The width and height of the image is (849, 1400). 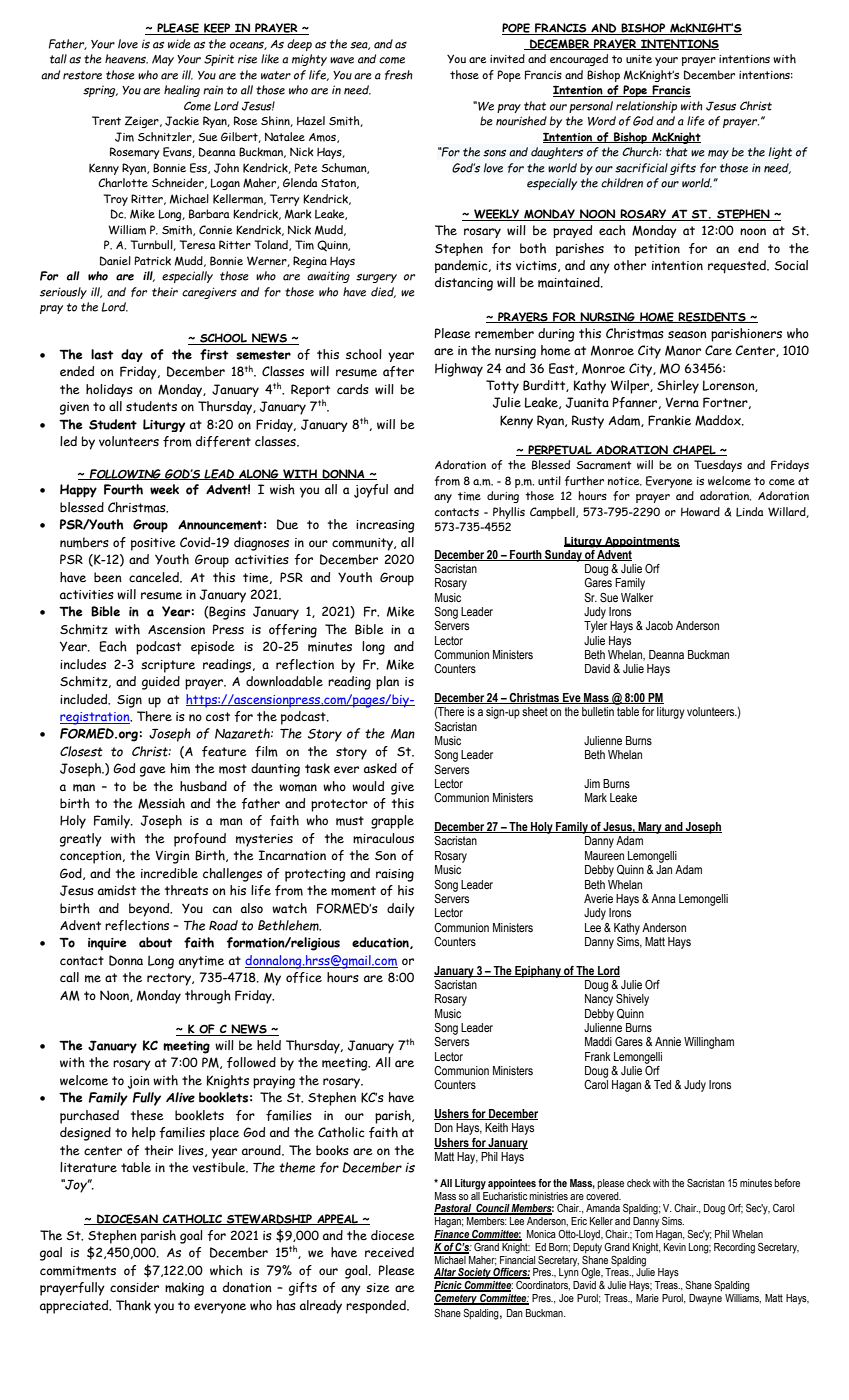 What do you see at coordinates (639, 59) in the image?
I see `unite` at bounding box center [639, 59].
